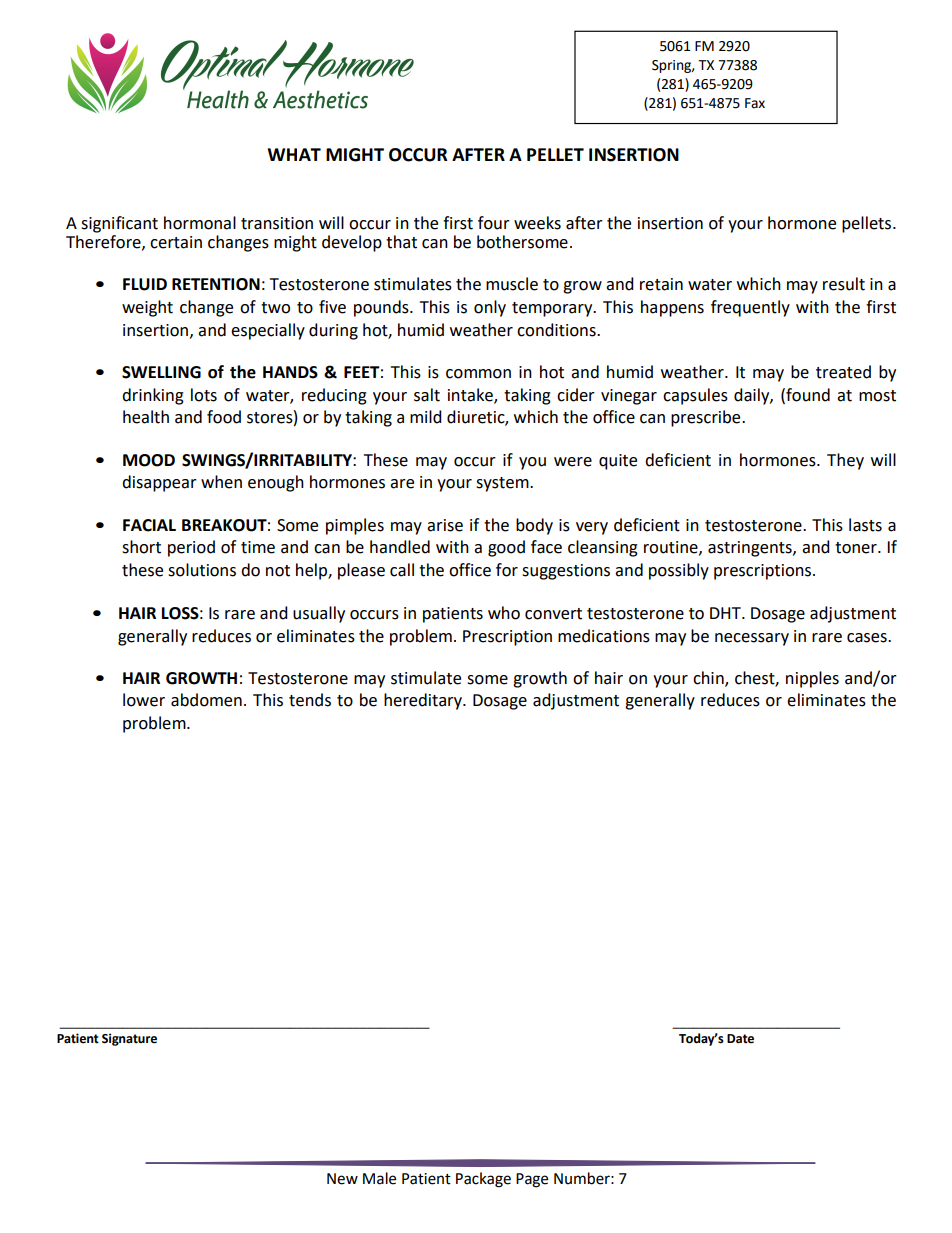 The width and height of the screenshot is (952, 1233). Describe the element at coordinates (812, 679) in the screenshot. I see `nipples` at that location.
